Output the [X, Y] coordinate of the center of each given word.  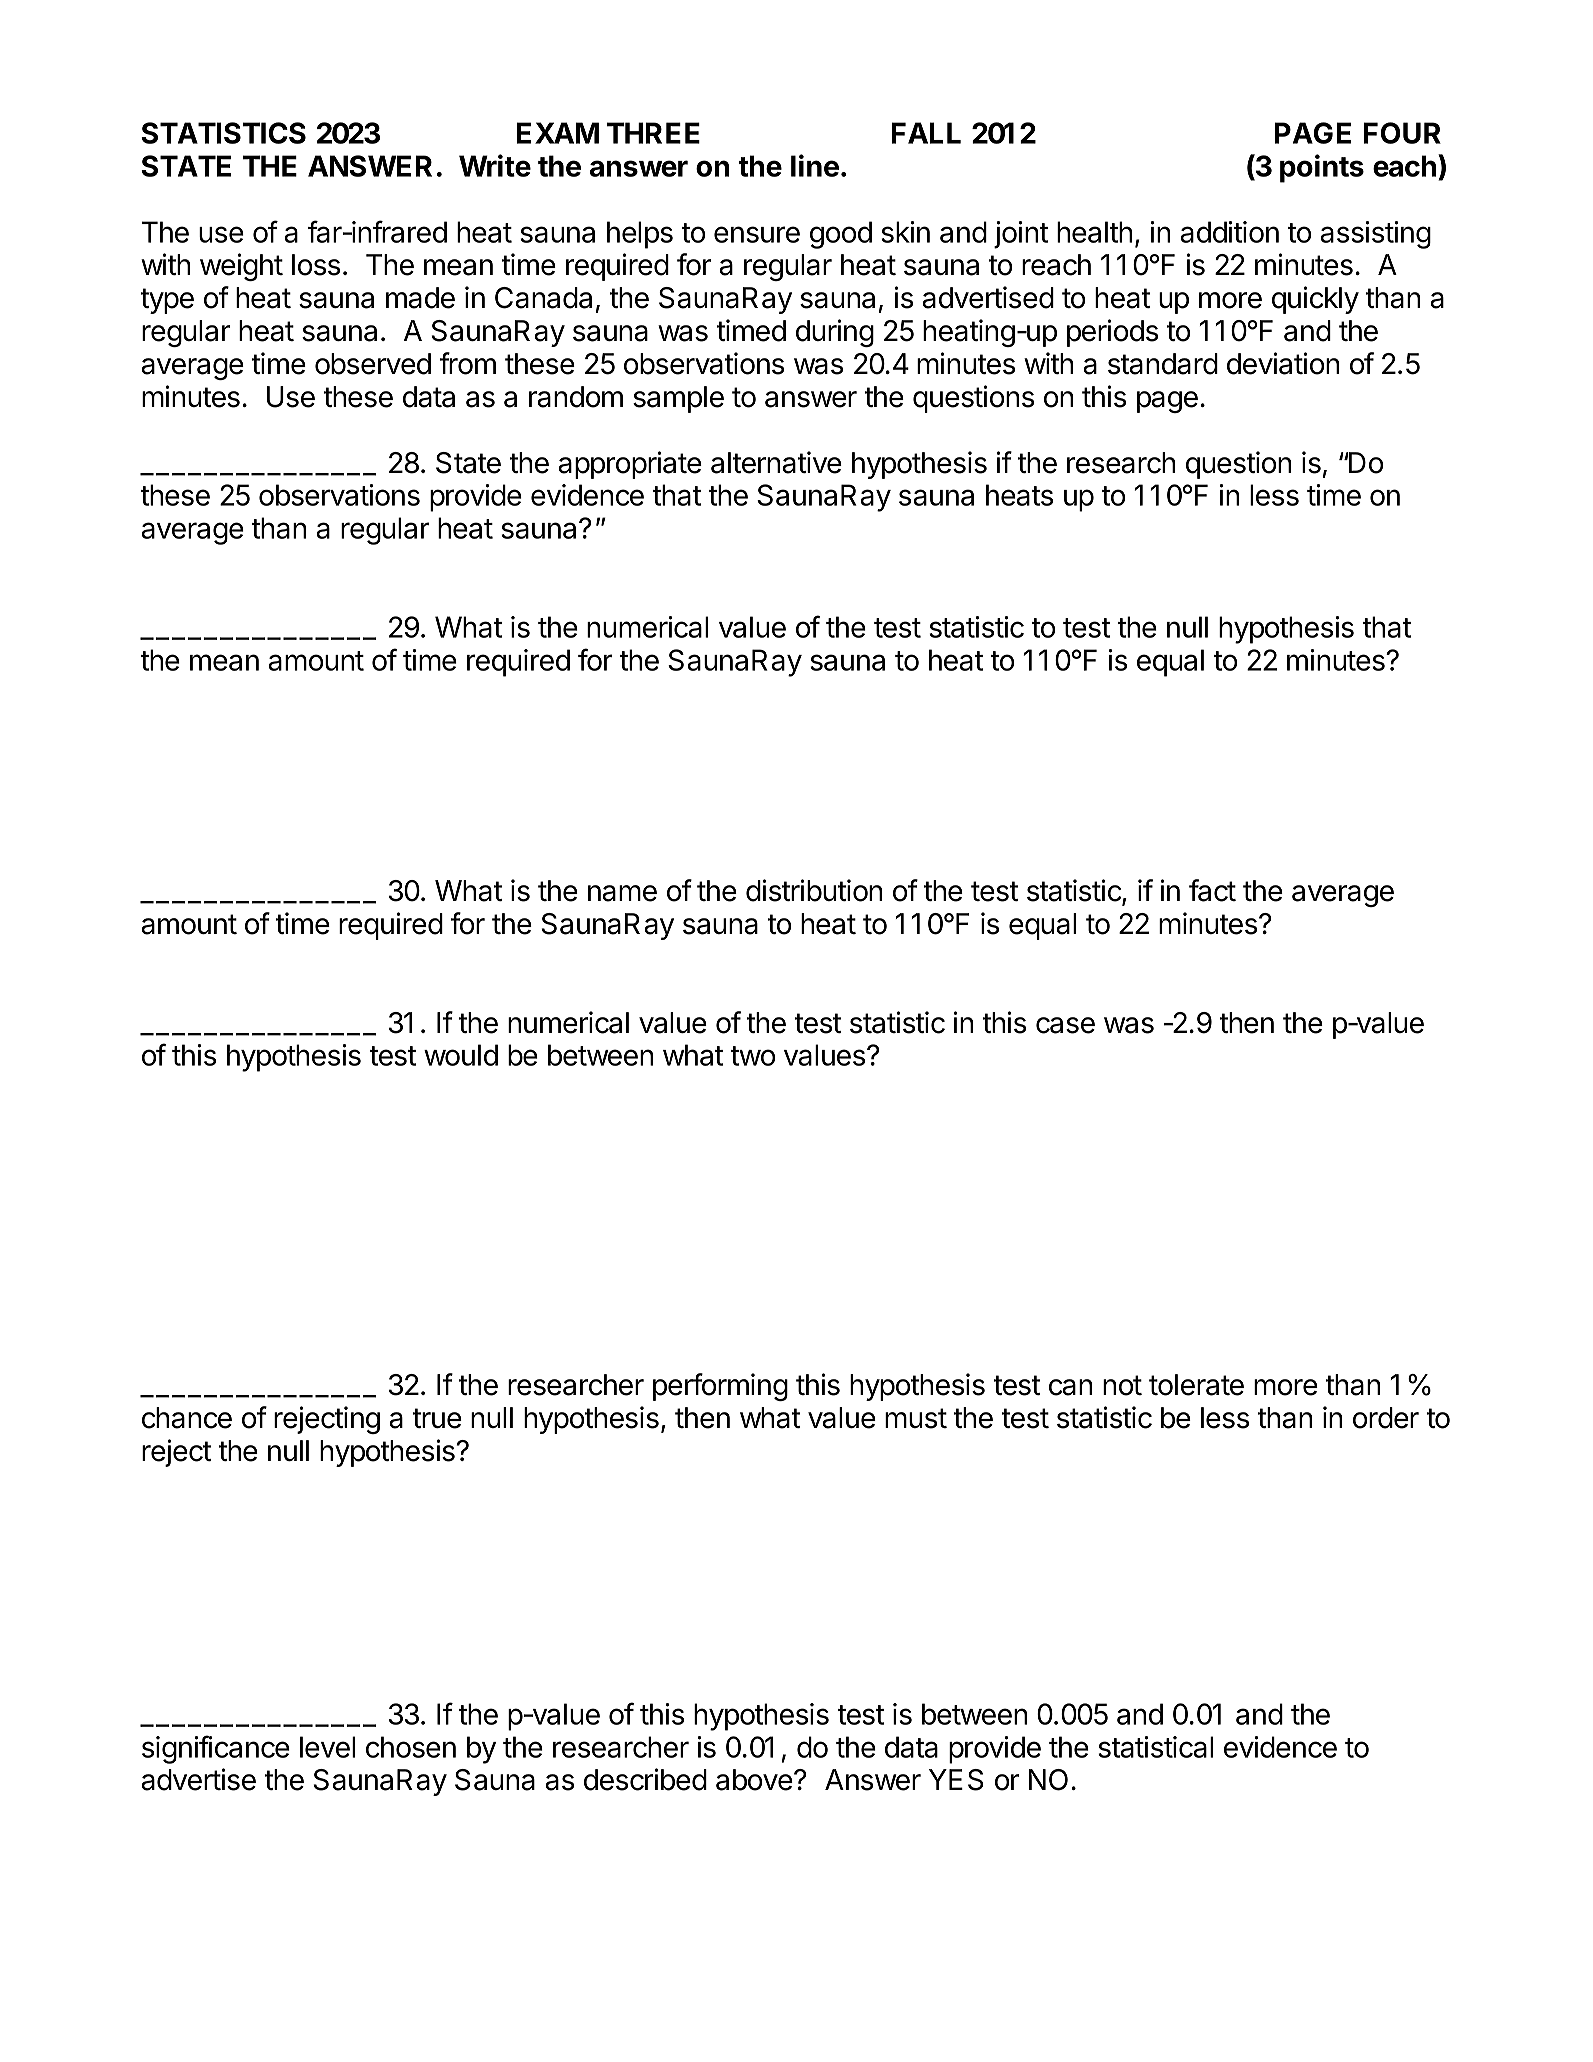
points [1322, 168]
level [328, 1747]
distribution [814, 890]
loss [316, 265]
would [461, 1055]
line [815, 165]
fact [1212, 890]
